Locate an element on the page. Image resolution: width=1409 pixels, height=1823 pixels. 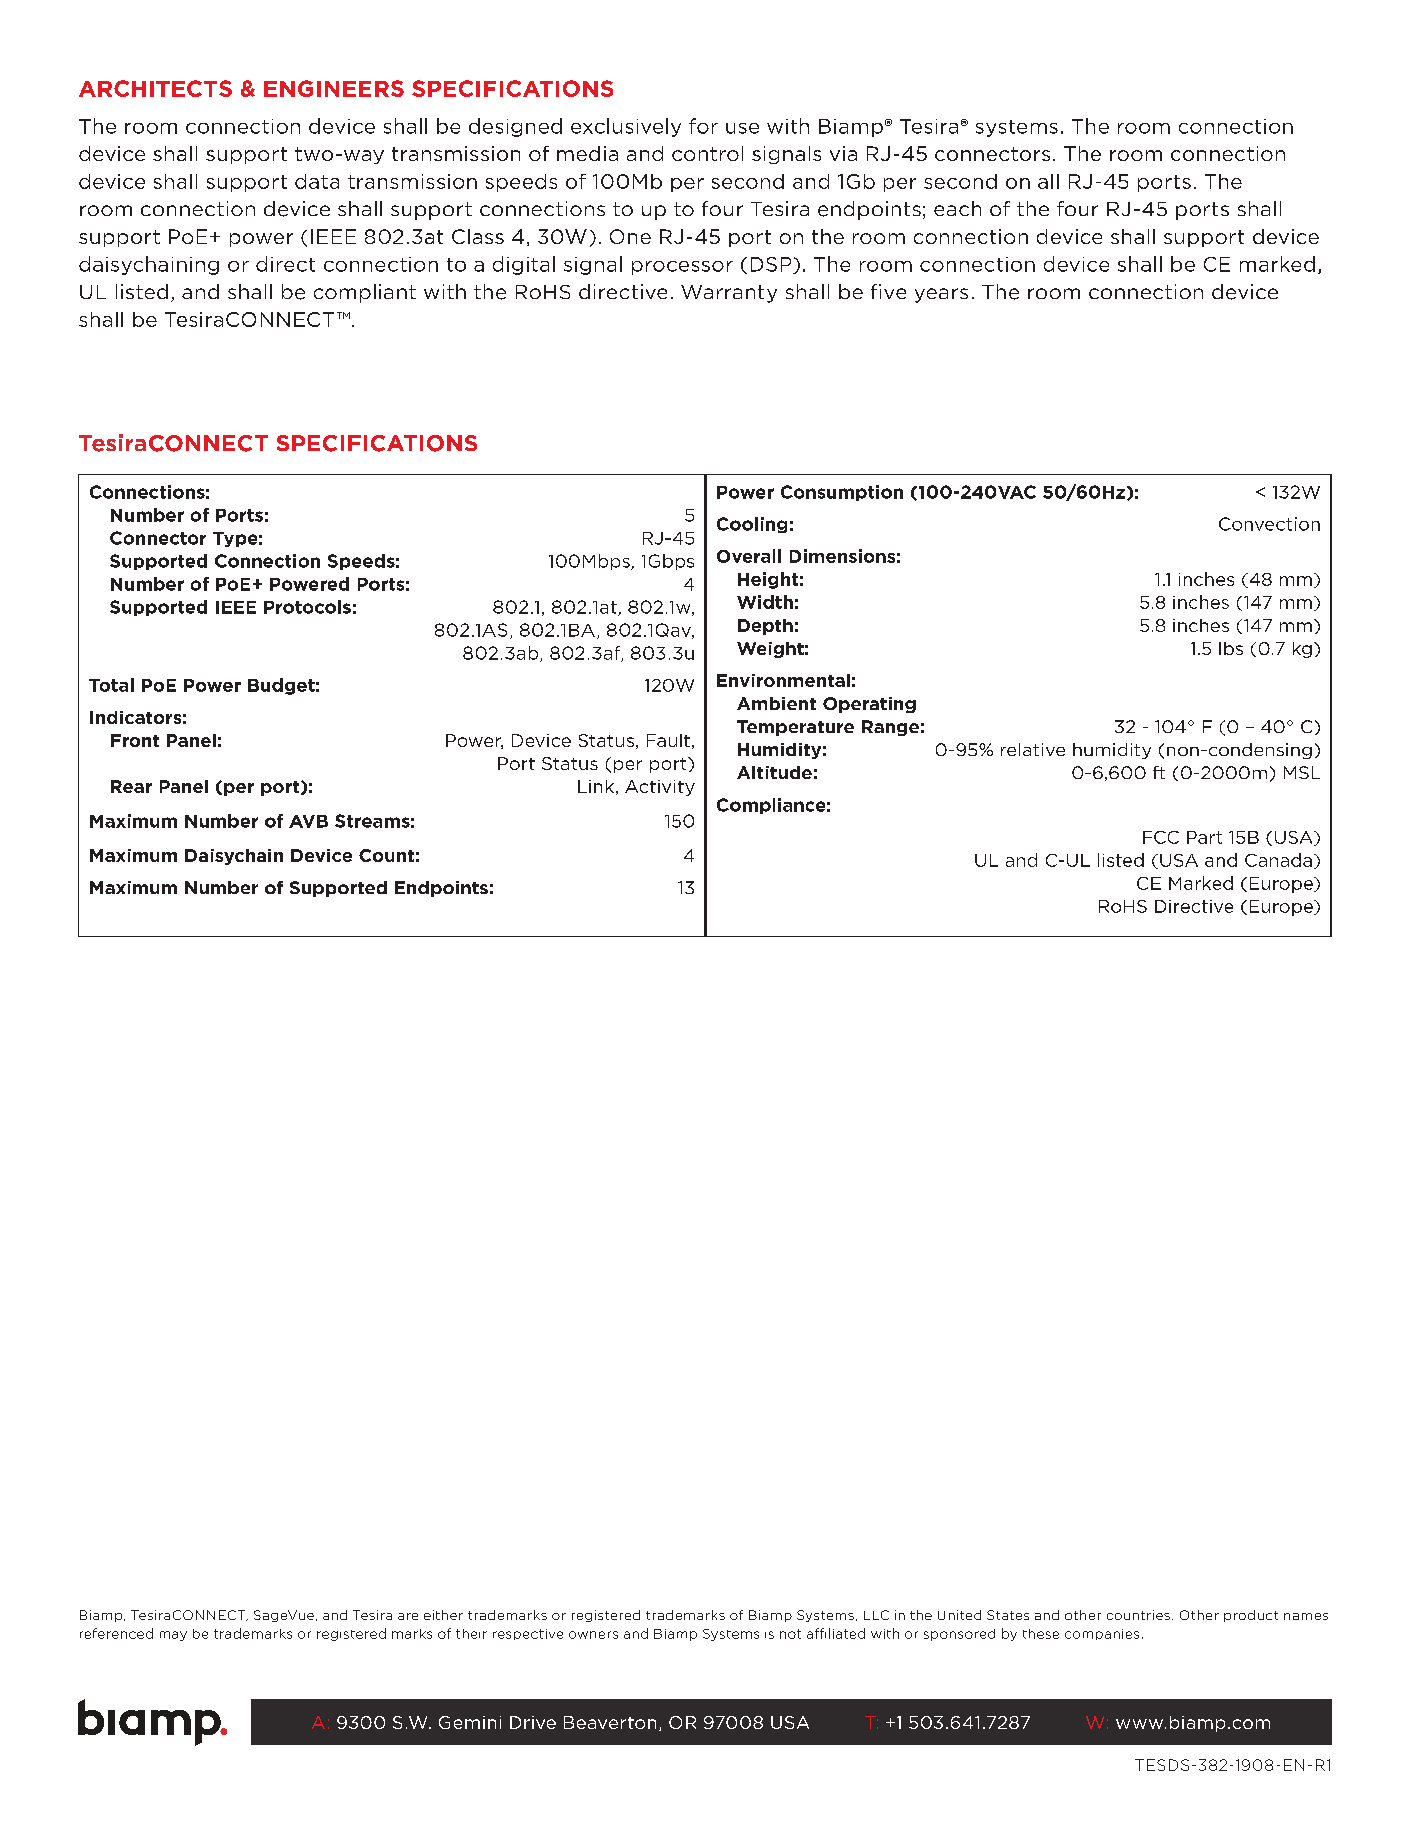
each is located at coordinates (957, 208).
